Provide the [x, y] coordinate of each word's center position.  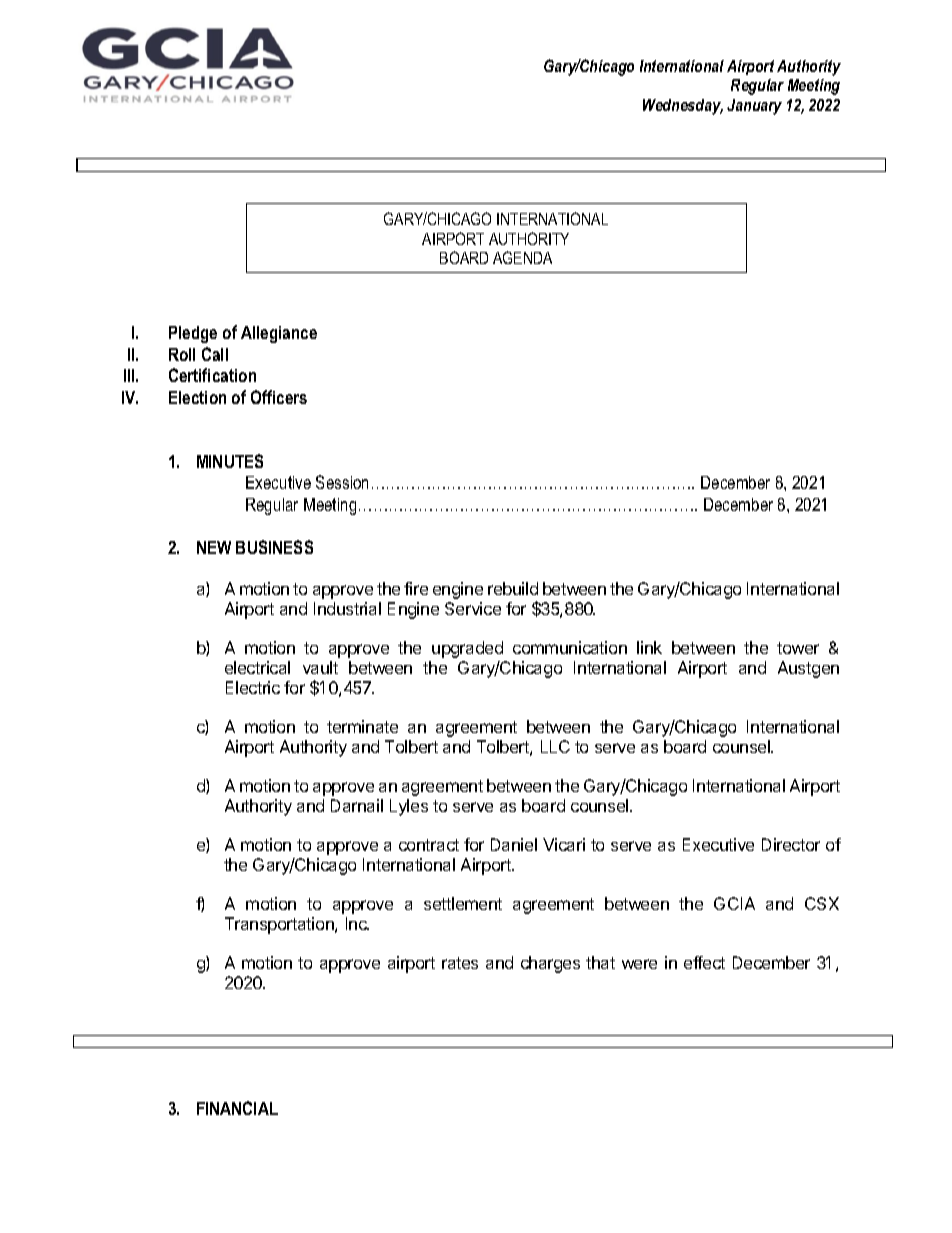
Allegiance [279, 334]
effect [704, 962]
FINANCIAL [237, 1108]
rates [460, 963]
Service [473, 608]
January [754, 107]
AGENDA [522, 257]
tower [798, 648]
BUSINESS [274, 547]
